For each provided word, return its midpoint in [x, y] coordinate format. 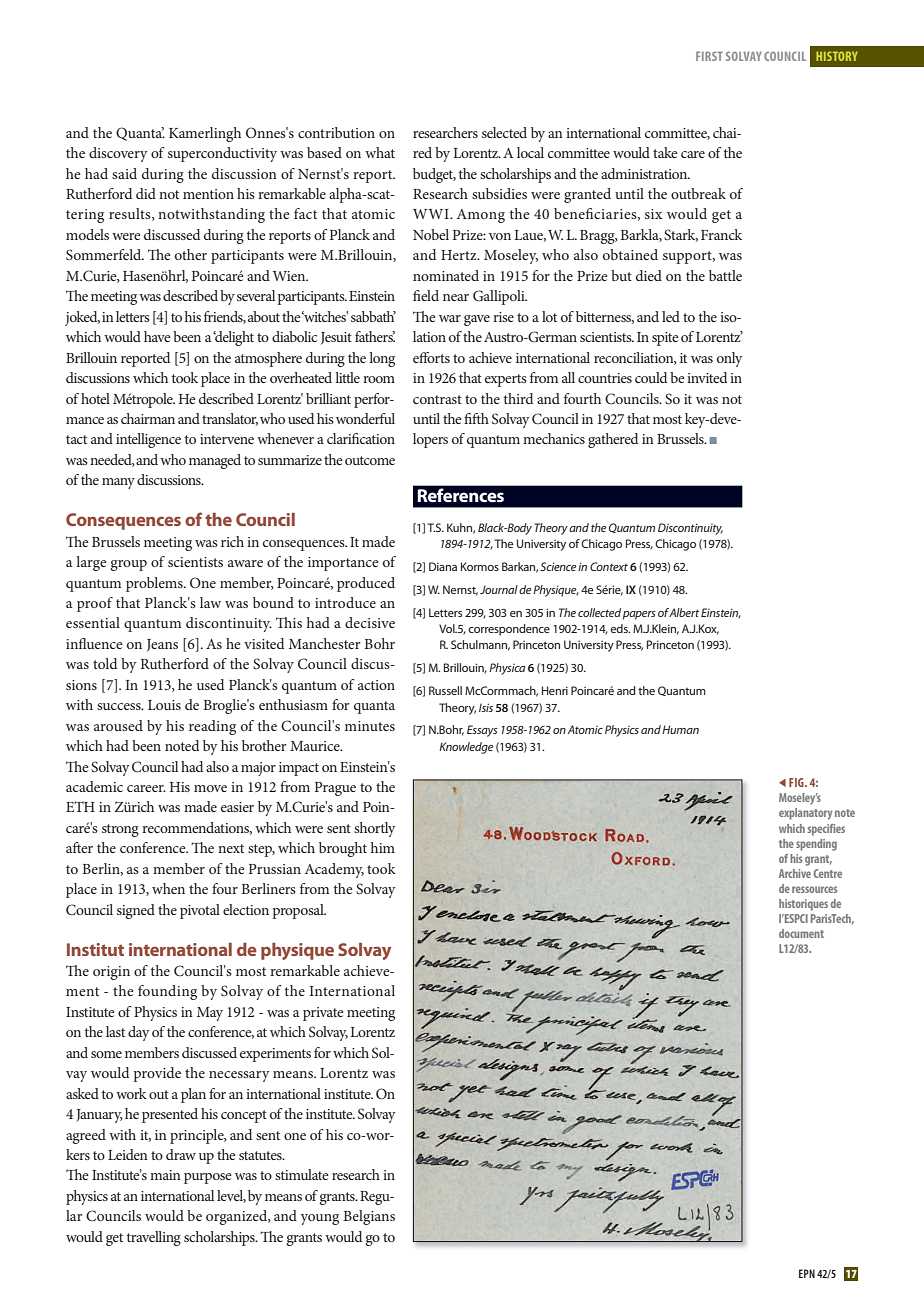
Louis [164, 705]
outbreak [698, 193]
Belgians [369, 1217]
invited [707, 377]
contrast [437, 399]
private [323, 1014]
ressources [814, 889]
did [146, 193]
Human [680, 729]
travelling [154, 1238]
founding [167, 992]
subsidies [499, 193]
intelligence [148, 440]
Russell [445, 690]
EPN [807, 1273]
